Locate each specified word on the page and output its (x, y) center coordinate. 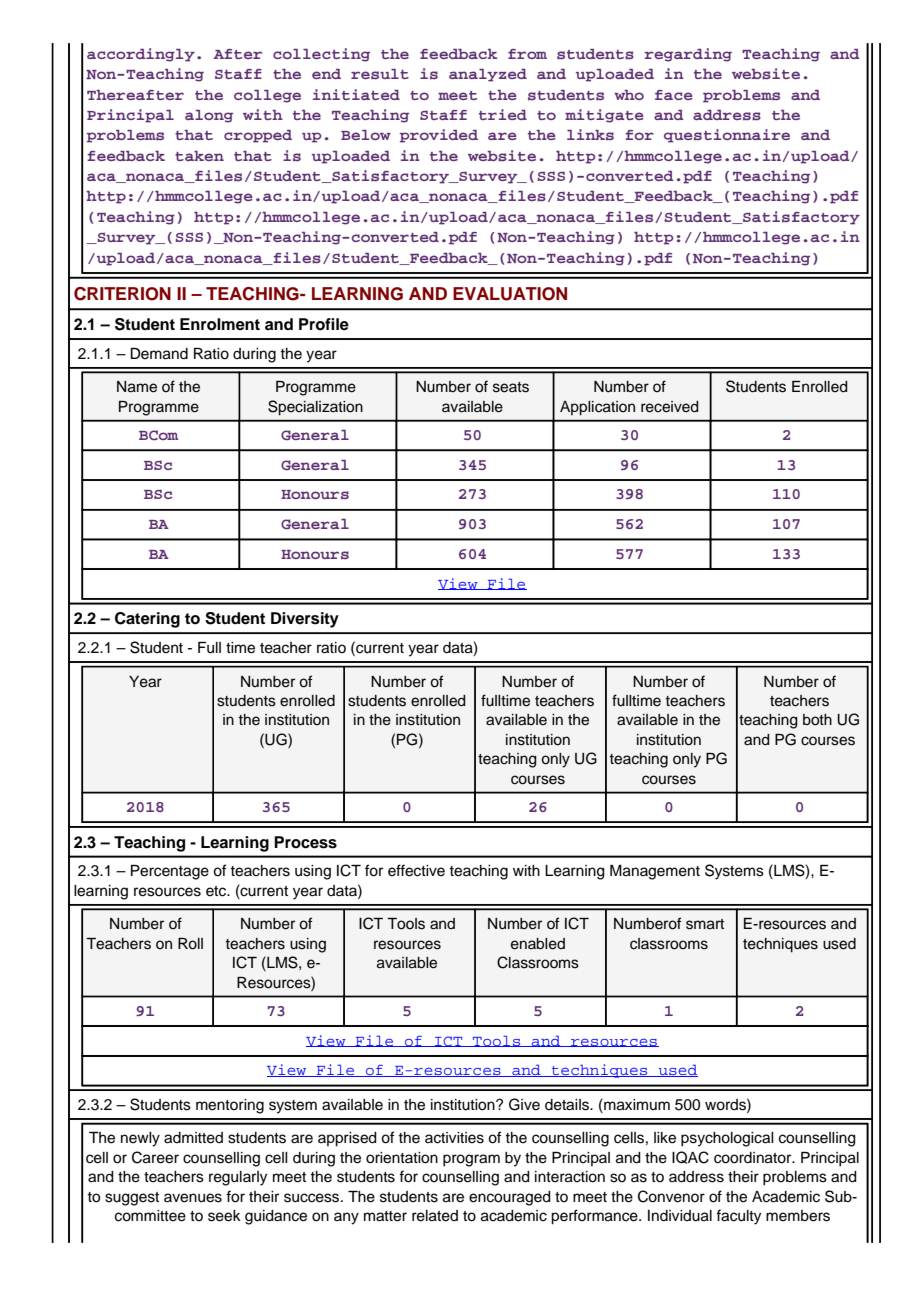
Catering (147, 620)
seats (511, 387)
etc (217, 891)
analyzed (488, 75)
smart (705, 924)
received (670, 407)
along (209, 116)
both (817, 720)
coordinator (754, 1158)
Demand (159, 354)
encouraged (510, 1198)
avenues (193, 1198)
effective (416, 870)
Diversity (305, 620)
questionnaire (727, 136)
